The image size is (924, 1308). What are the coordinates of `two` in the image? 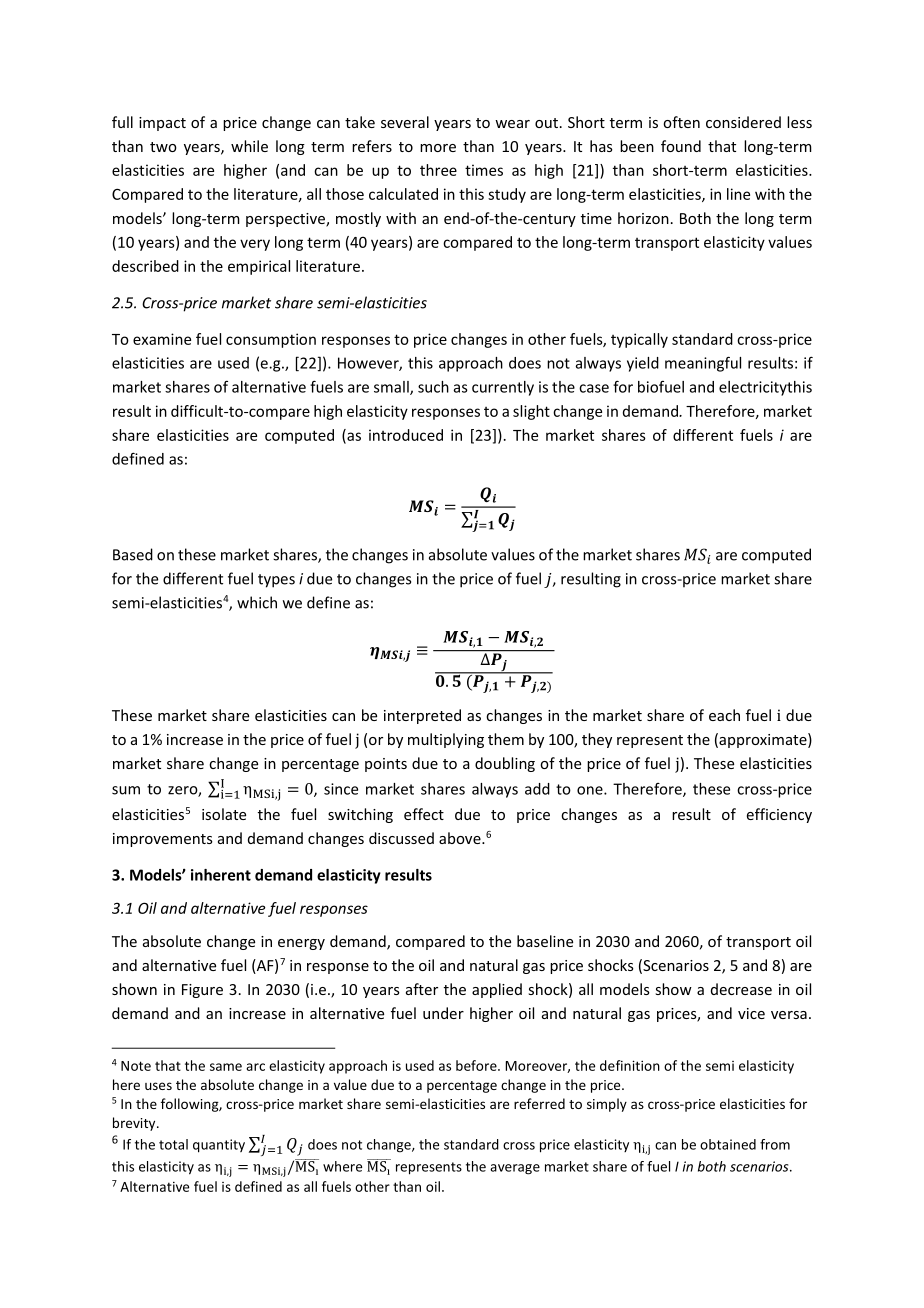 It's located at (163, 147).
